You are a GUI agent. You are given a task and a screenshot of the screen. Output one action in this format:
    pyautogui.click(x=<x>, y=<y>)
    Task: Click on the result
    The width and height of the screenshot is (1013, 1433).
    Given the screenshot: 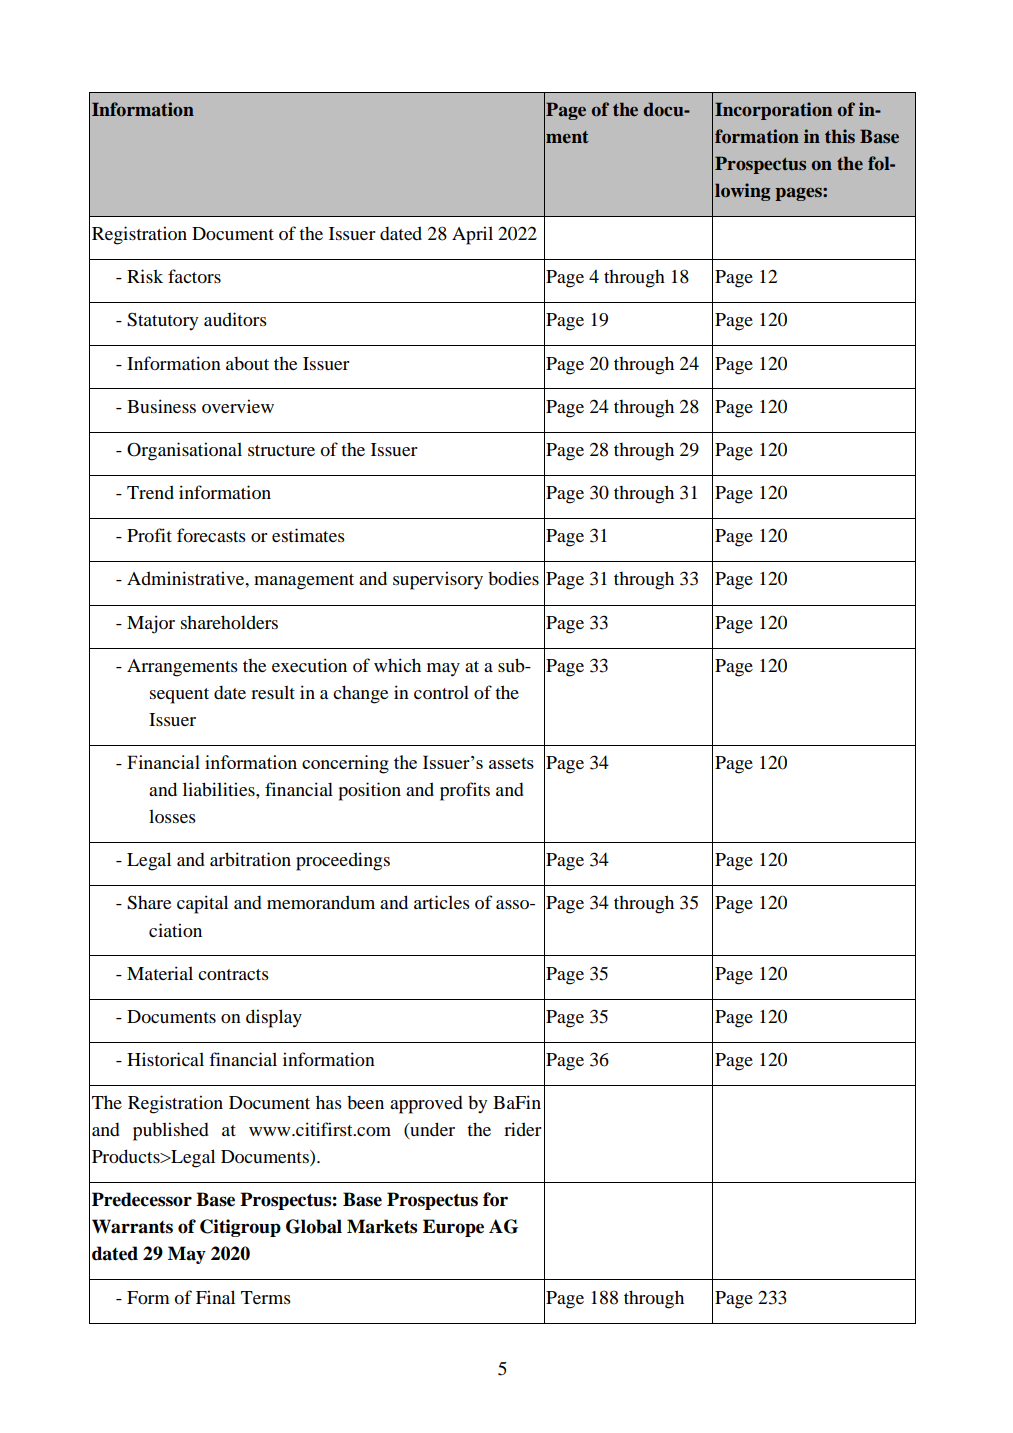 What is the action you would take?
    pyautogui.click(x=273, y=692)
